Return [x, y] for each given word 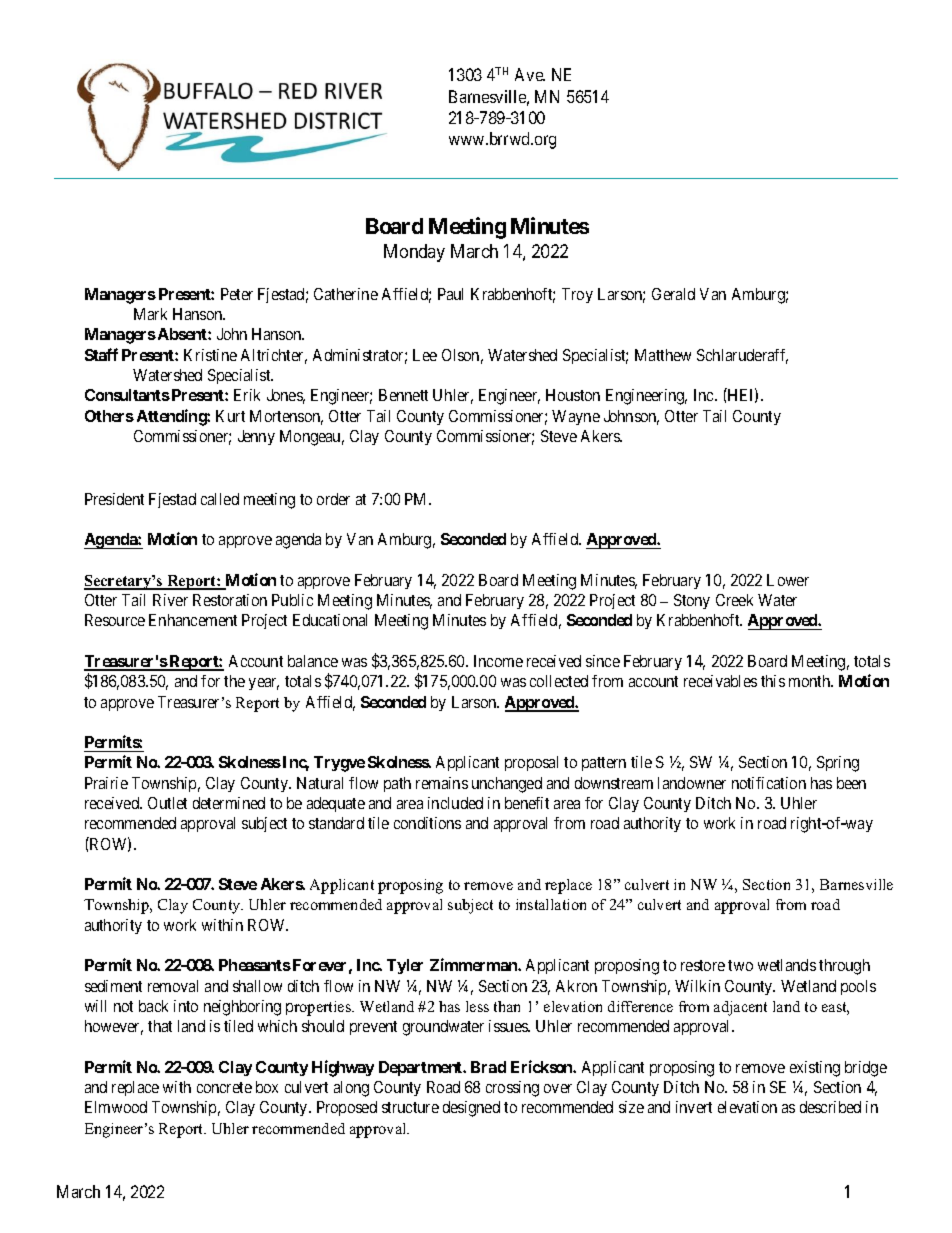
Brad [488, 1067]
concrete [224, 1087]
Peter [237, 294]
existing [815, 1069]
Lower [788, 580]
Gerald [673, 294]
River [170, 600]
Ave [530, 74]
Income [498, 661]
